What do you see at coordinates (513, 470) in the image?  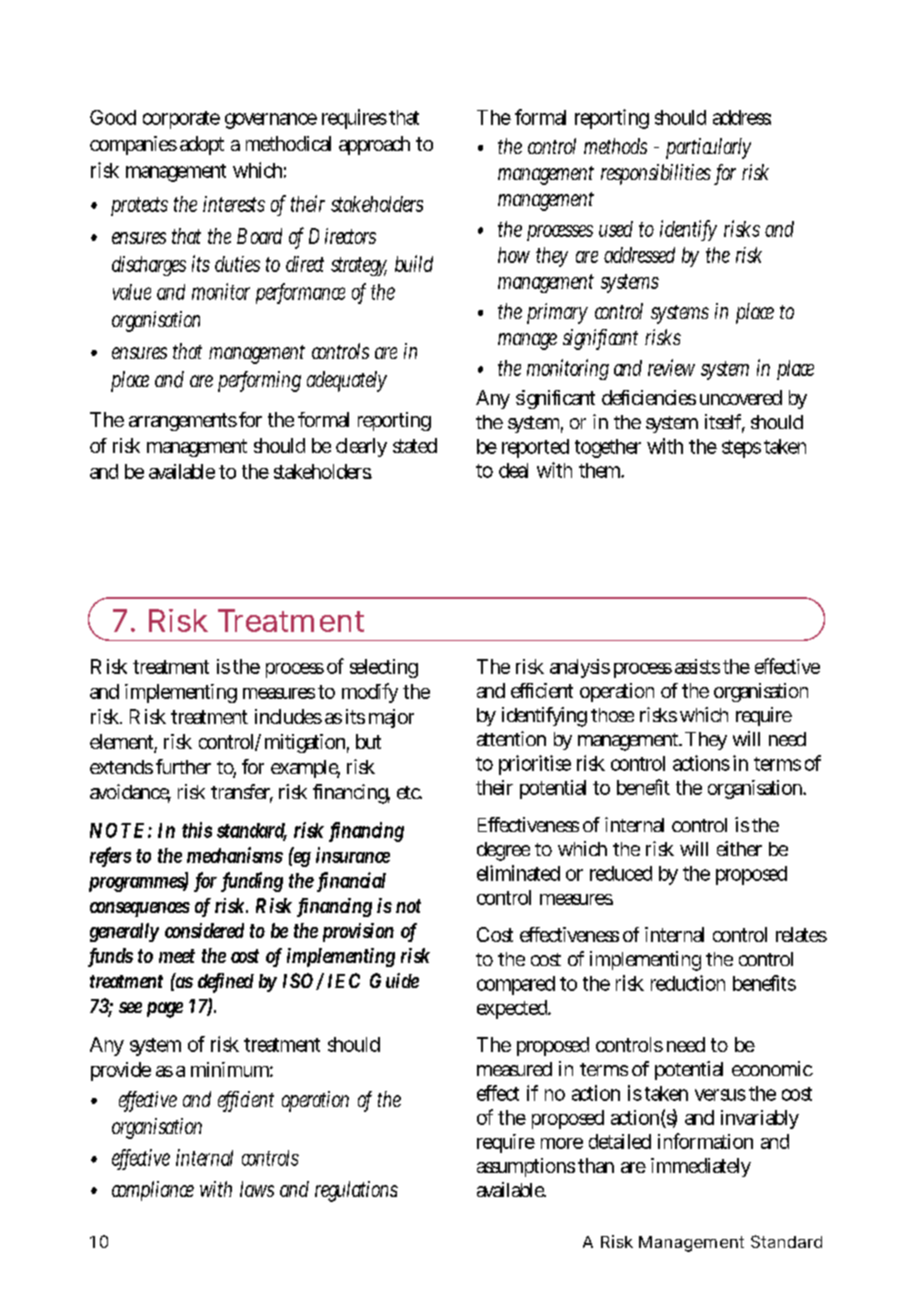 I see `deal` at bounding box center [513, 470].
